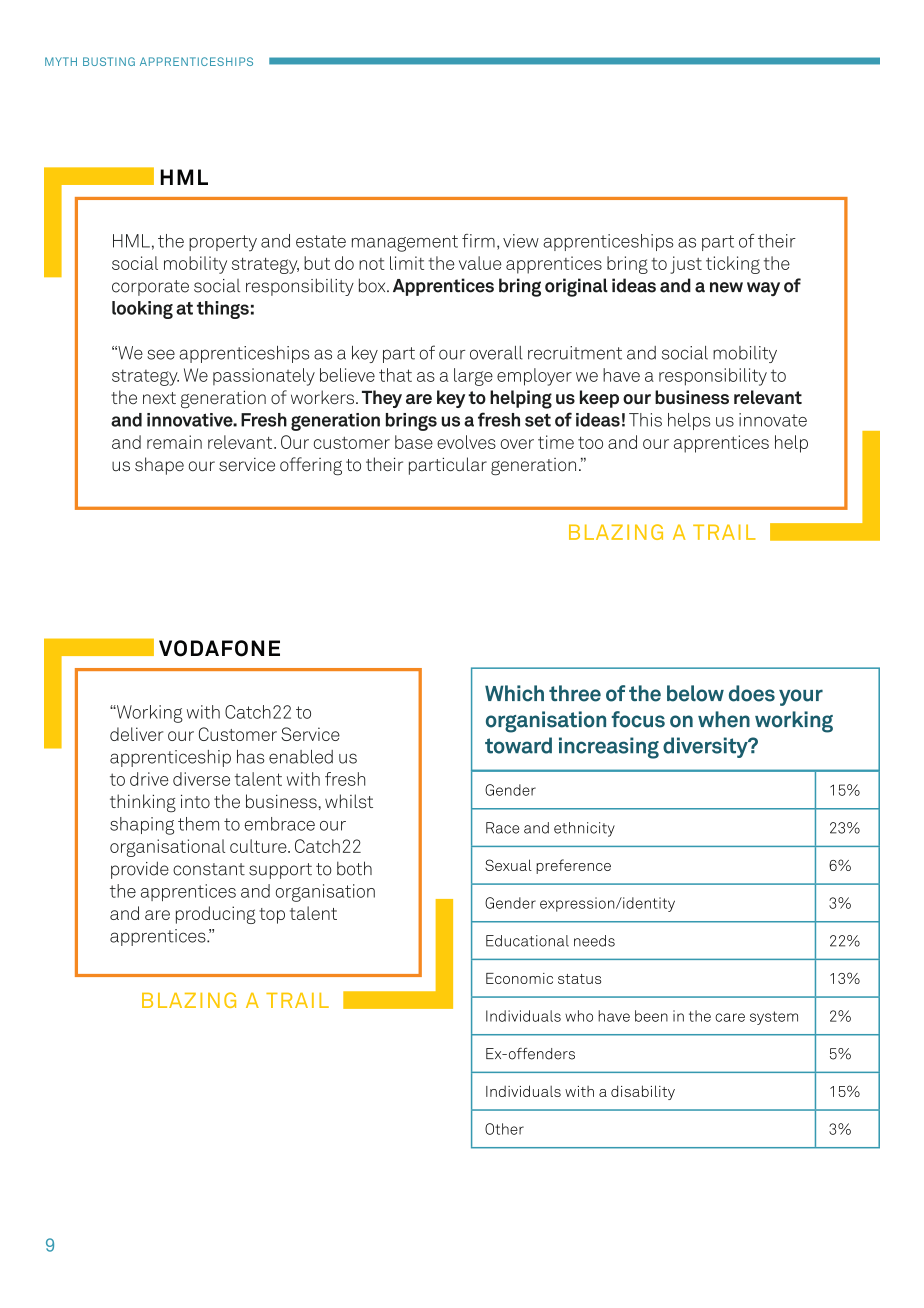 The image size is (924, 1308). What do you see at coordinates (584, 829) in the image?
I see `ethnicity` at bounding box center [584, 829].
